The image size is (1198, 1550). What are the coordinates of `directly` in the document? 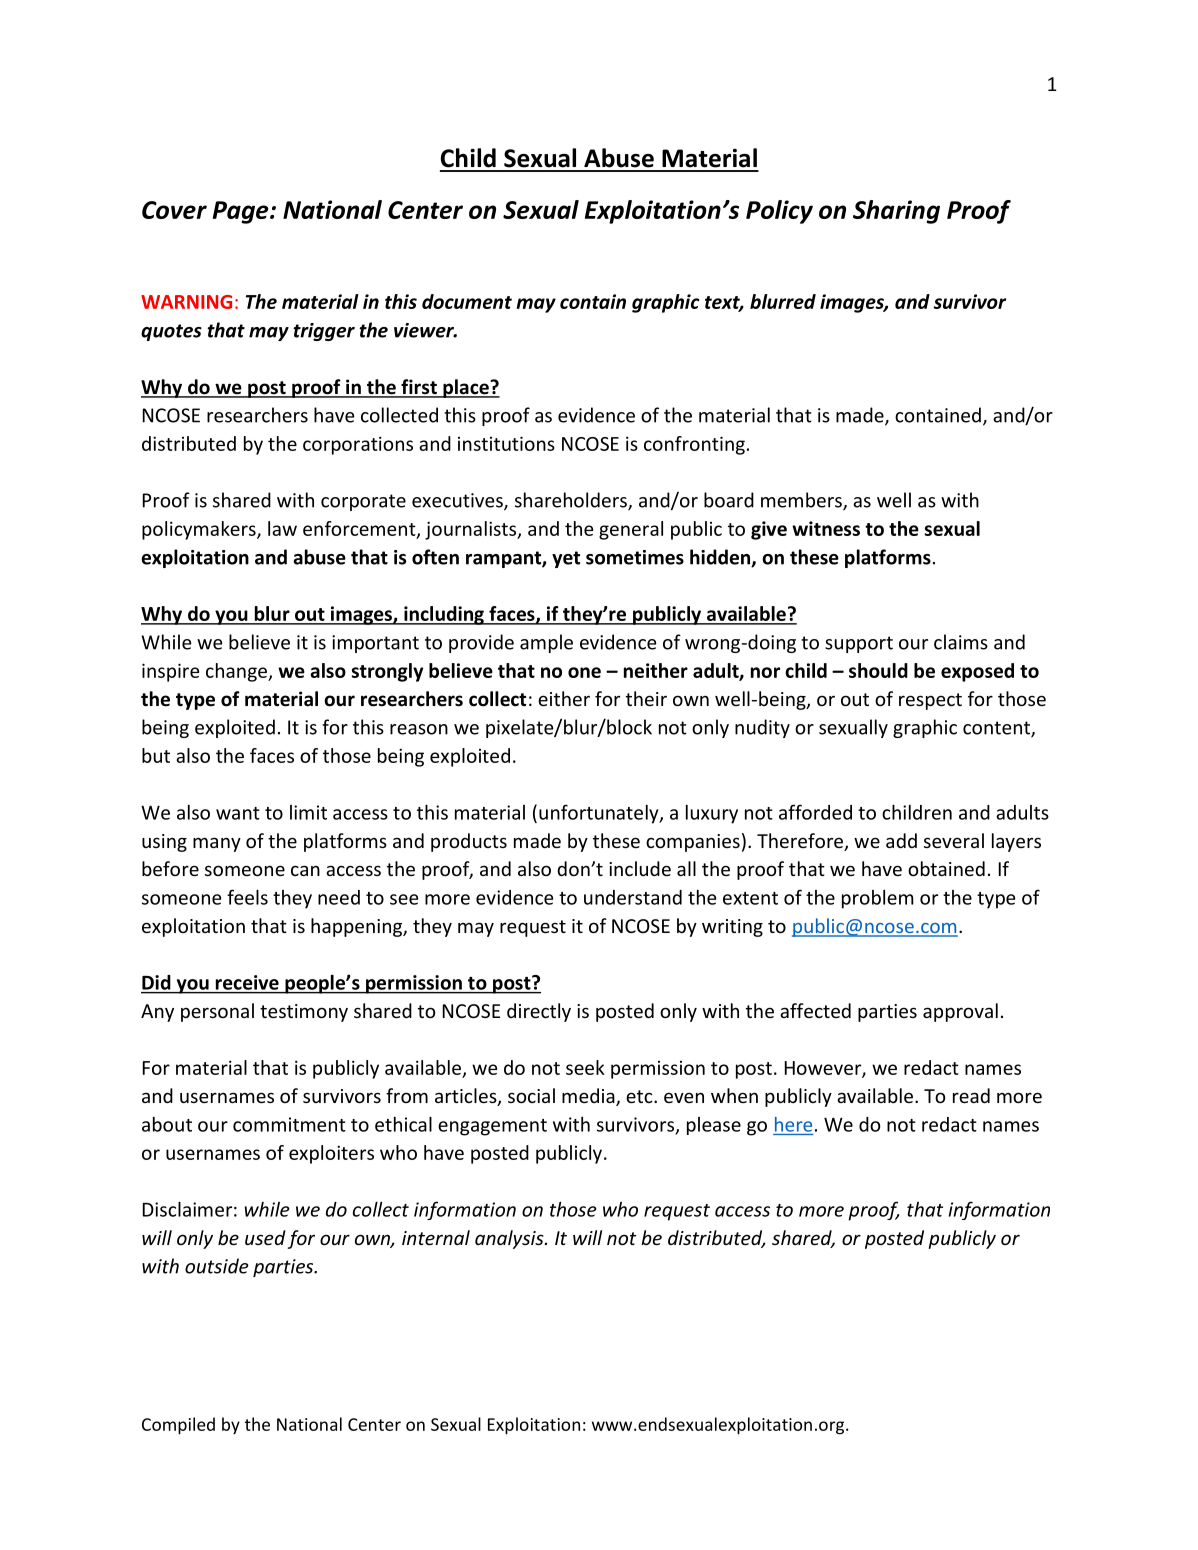 It's located at (539, 1012).
